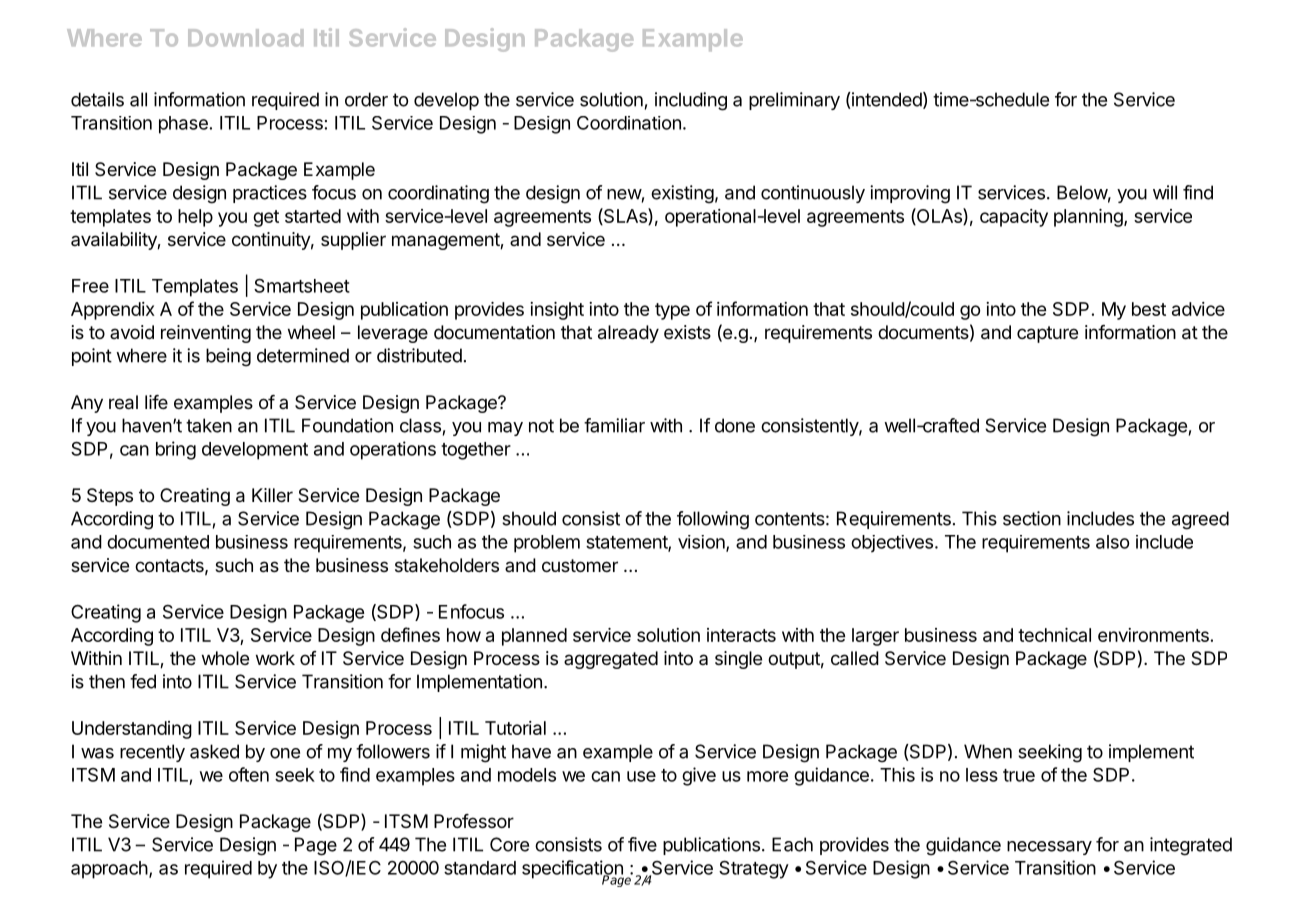 The image size is (1308, 924). I want to click on preliminary, so click(794, 101).
